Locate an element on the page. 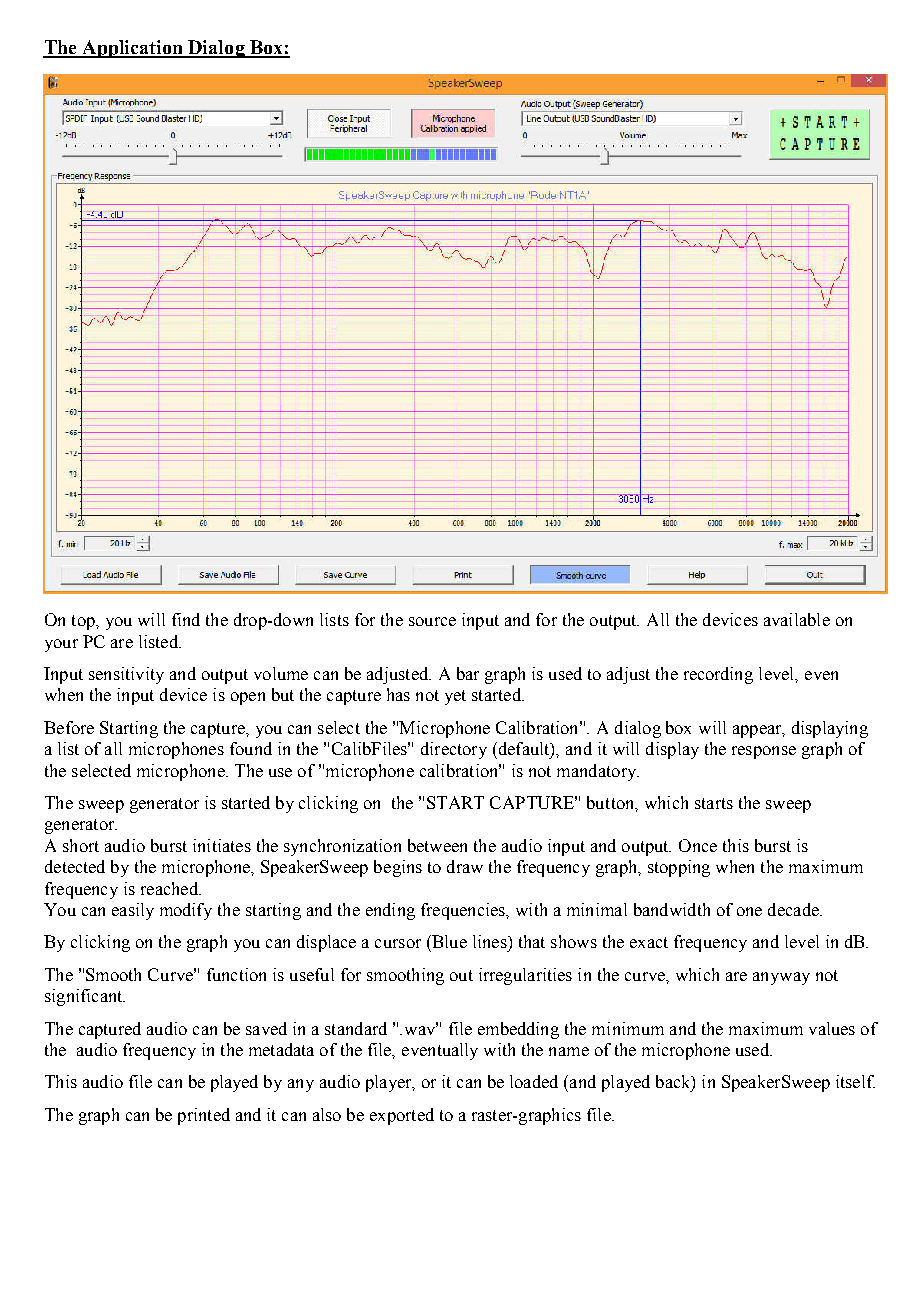 This page has height=1308, width=924. between is located at coordinates (437, 845).
